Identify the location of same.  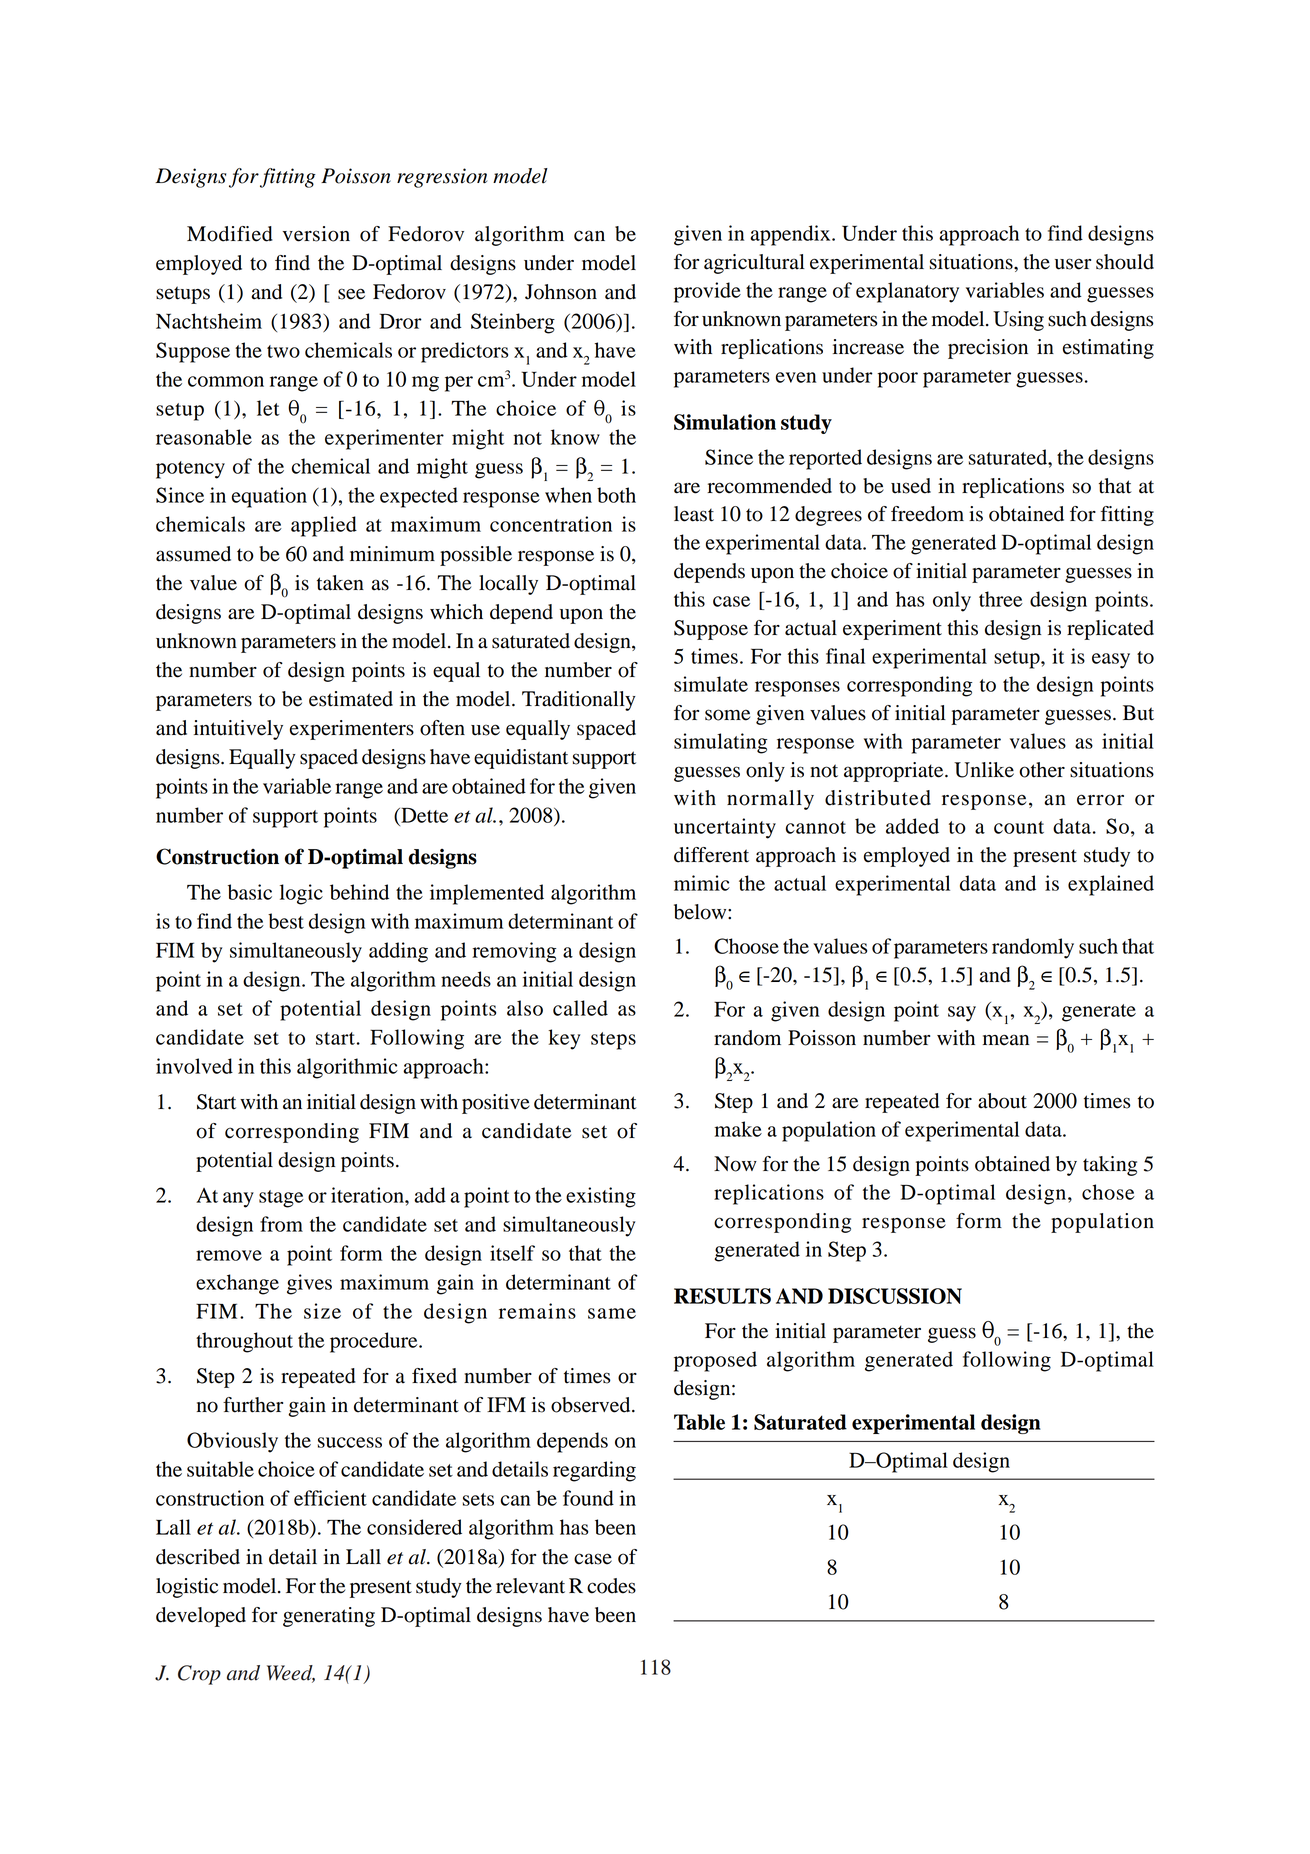
(612, 1313).
